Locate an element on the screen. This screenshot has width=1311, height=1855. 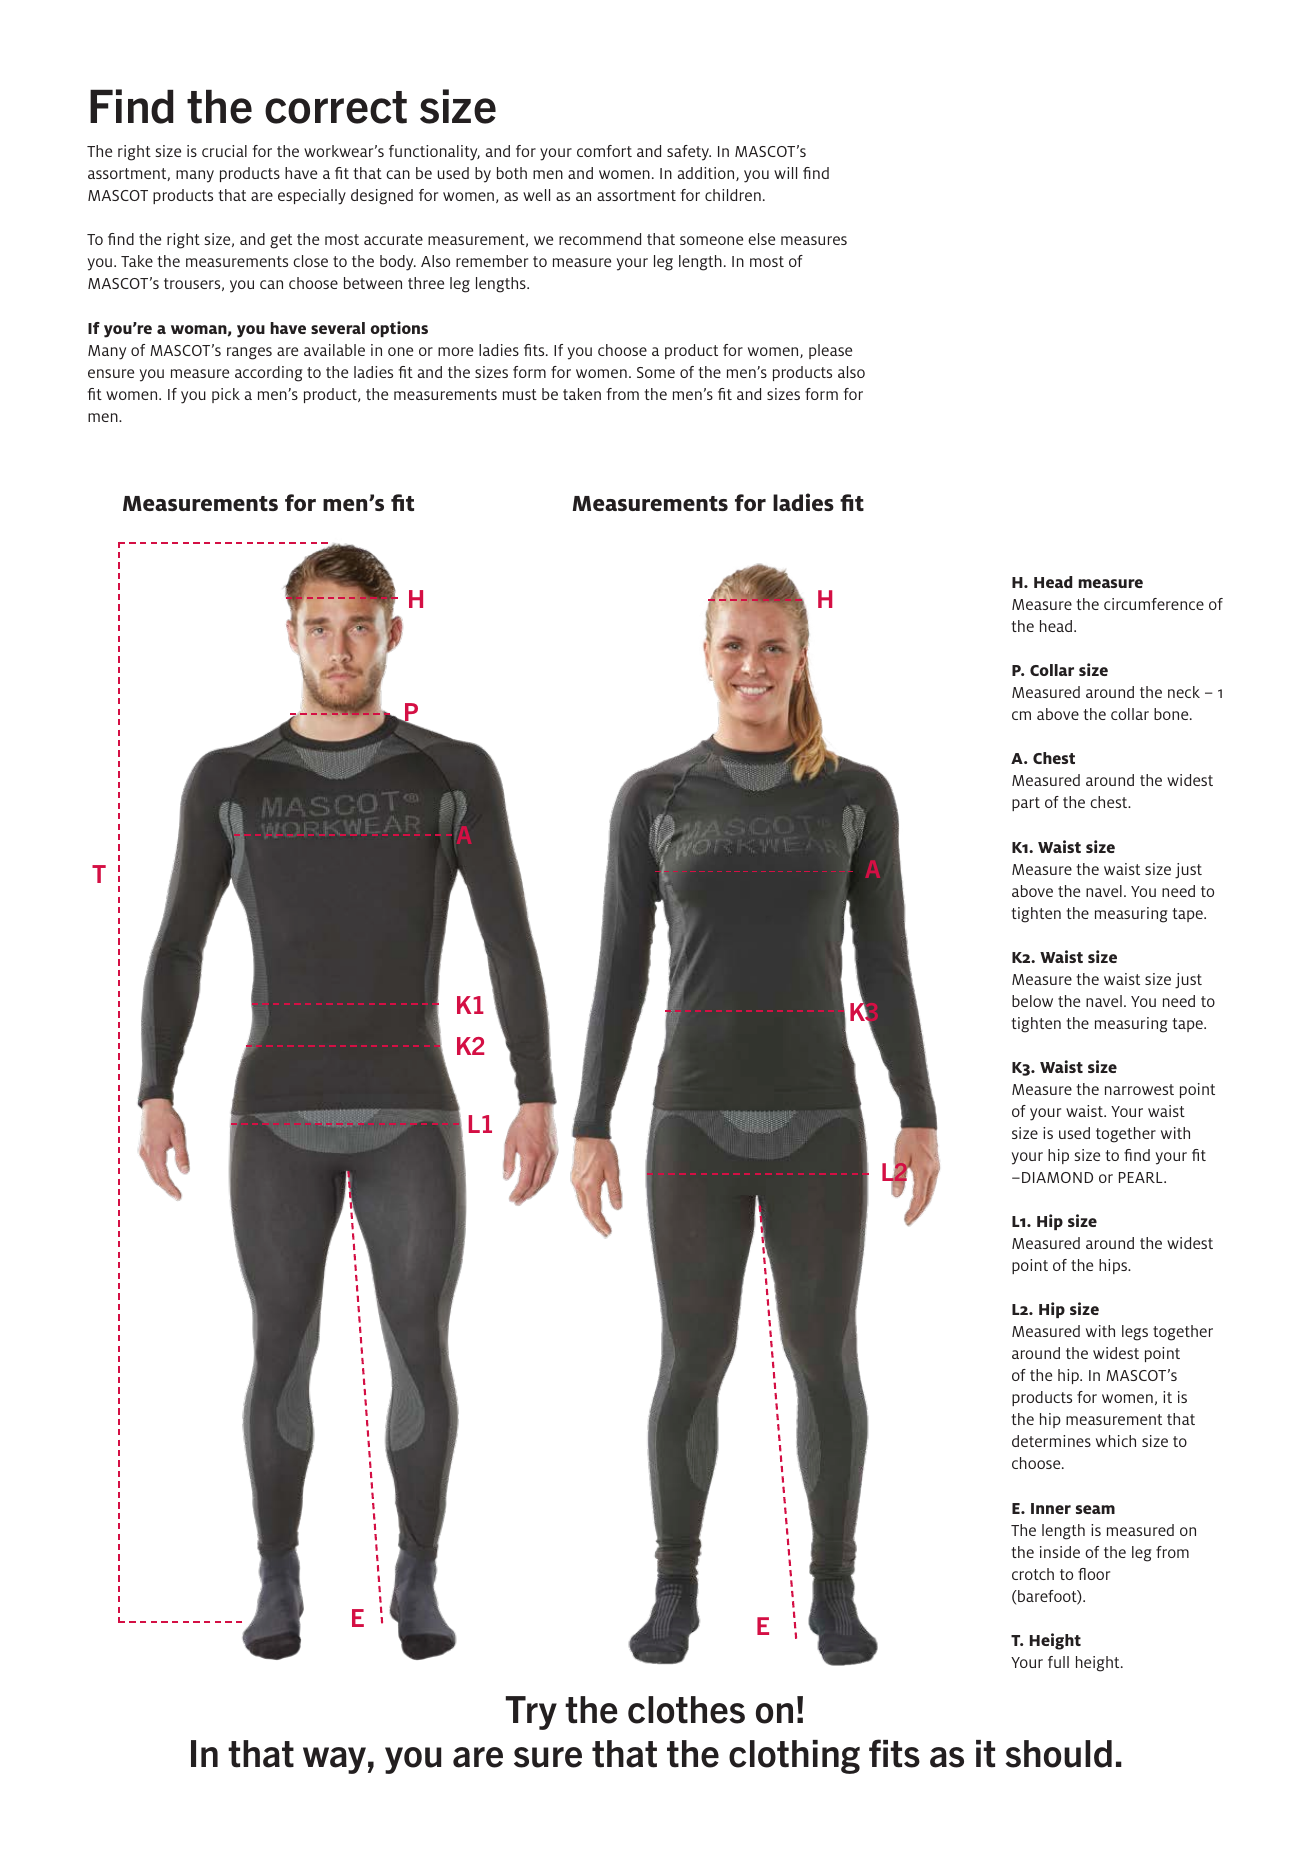
will is located at coordinates (785, 173).
